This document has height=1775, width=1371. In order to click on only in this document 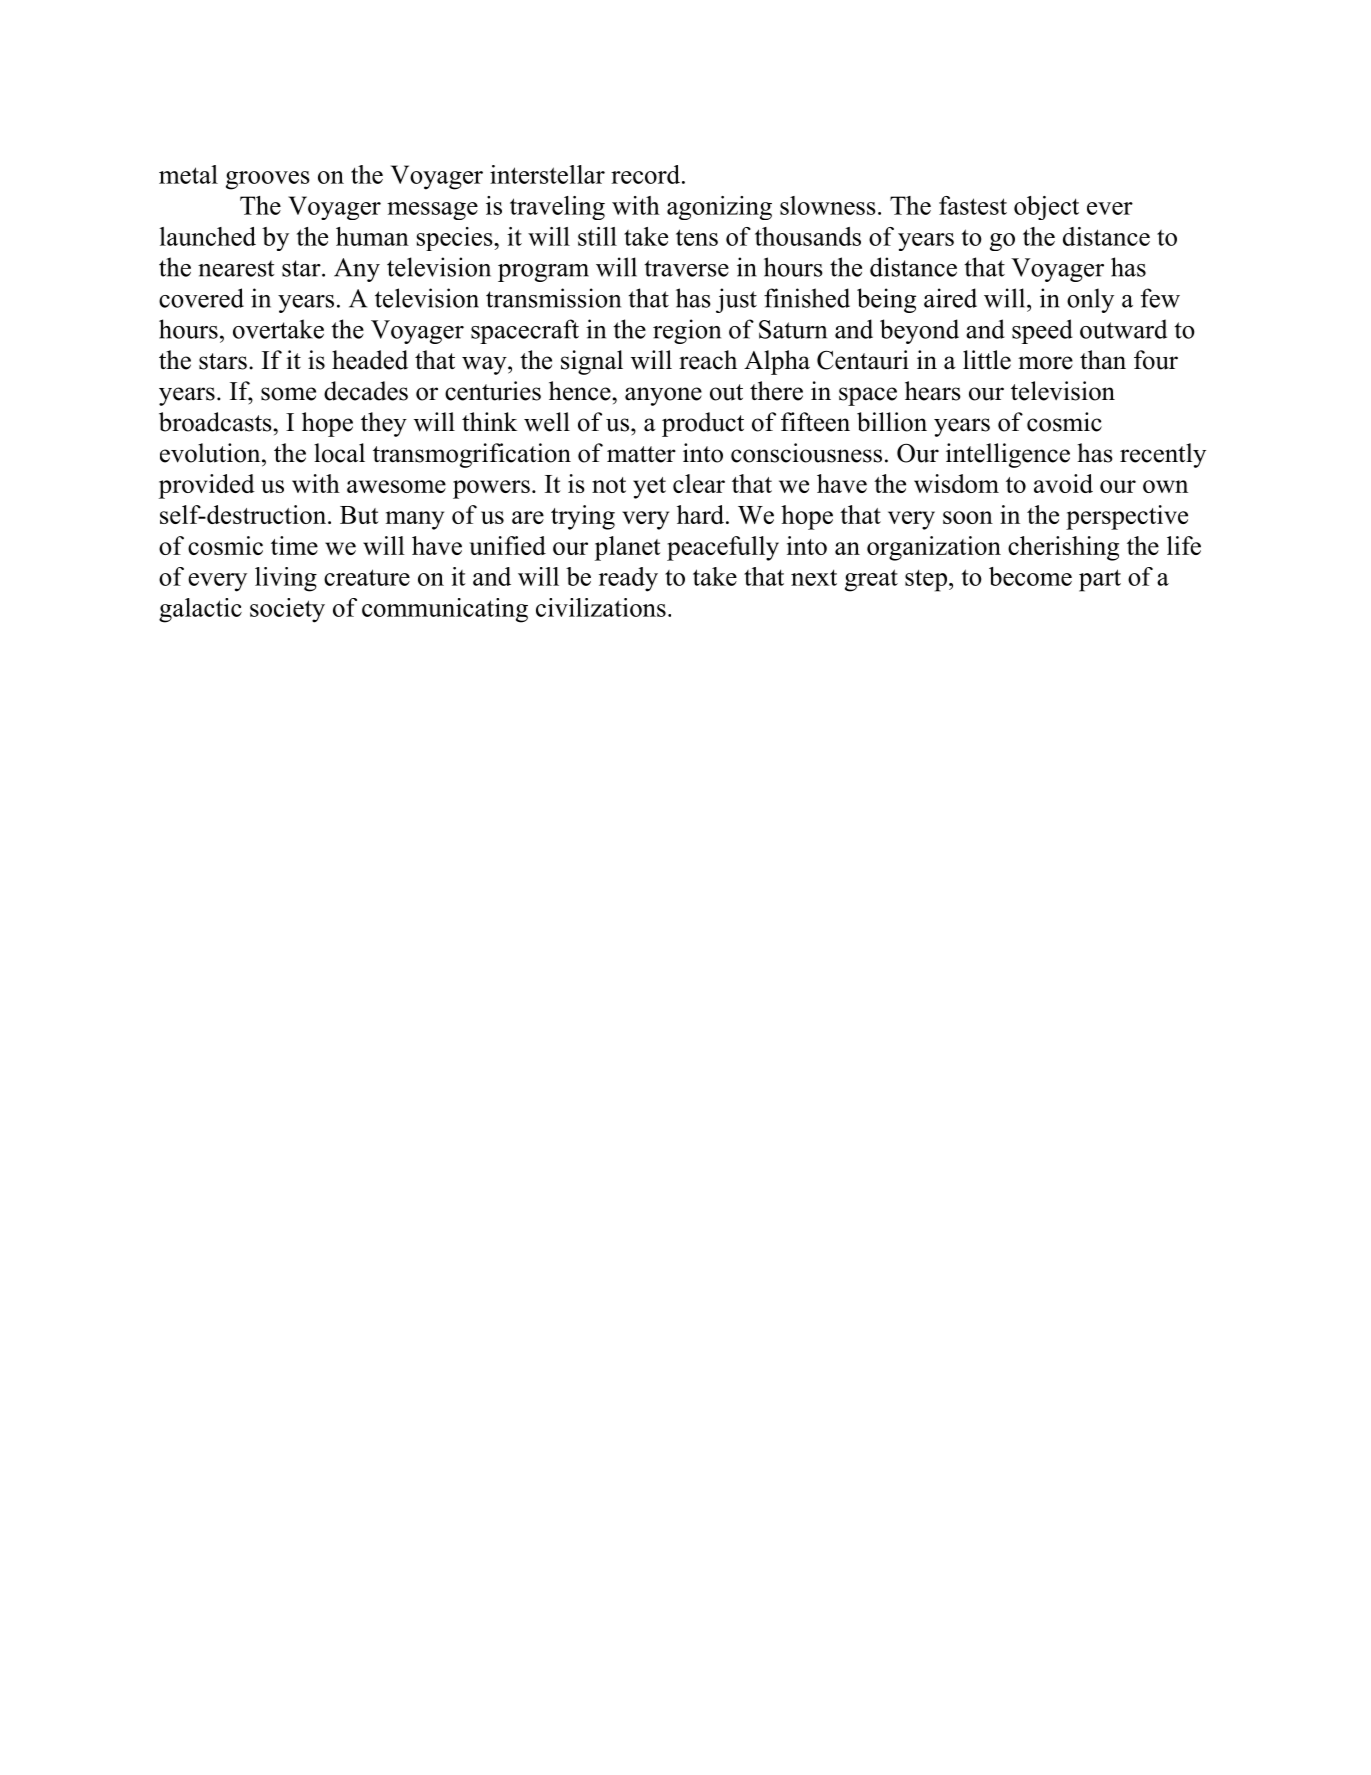, I will do `click(1090, 300)`.
